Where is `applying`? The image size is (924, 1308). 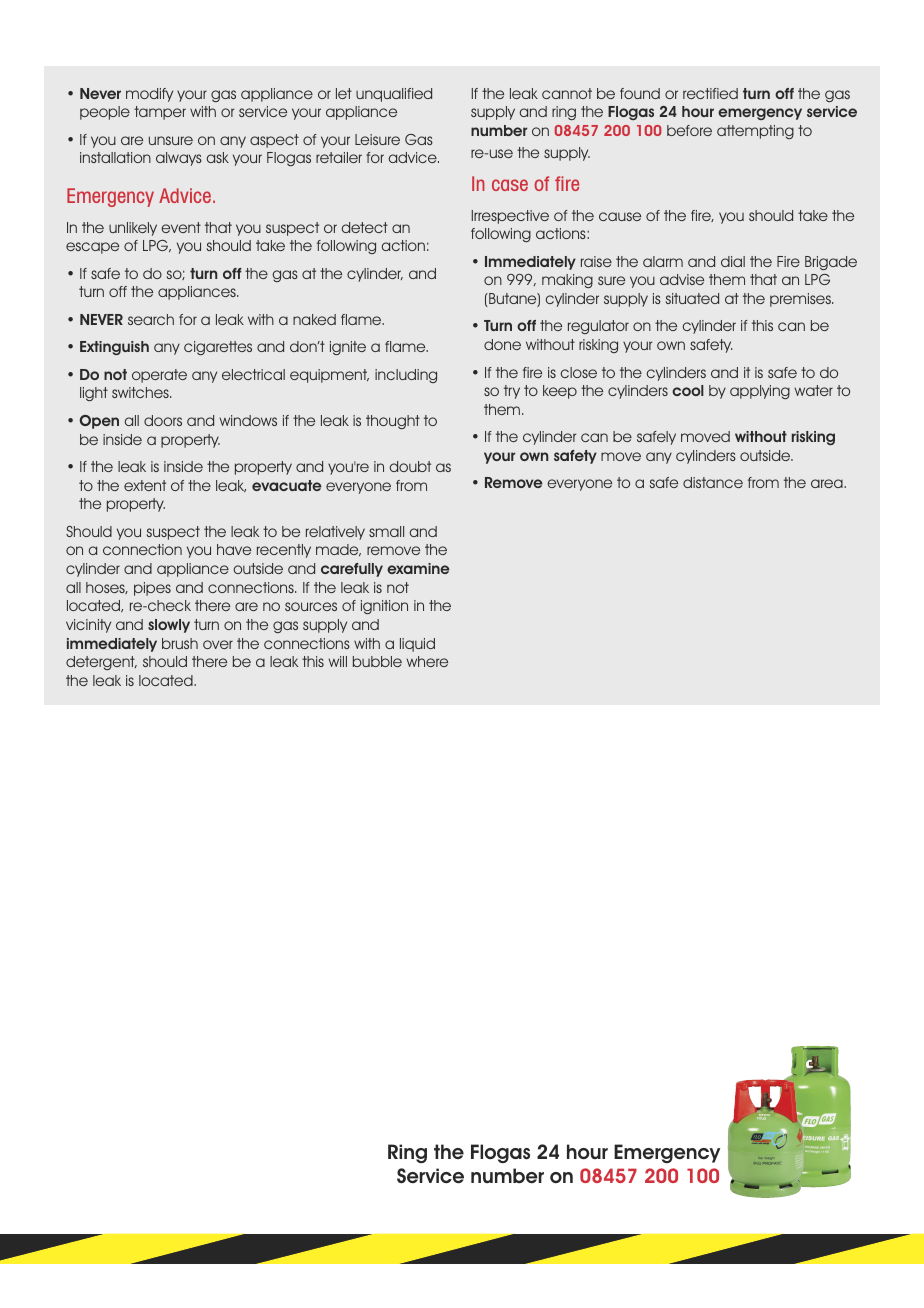
applying is located at coordinates (760, 392).
